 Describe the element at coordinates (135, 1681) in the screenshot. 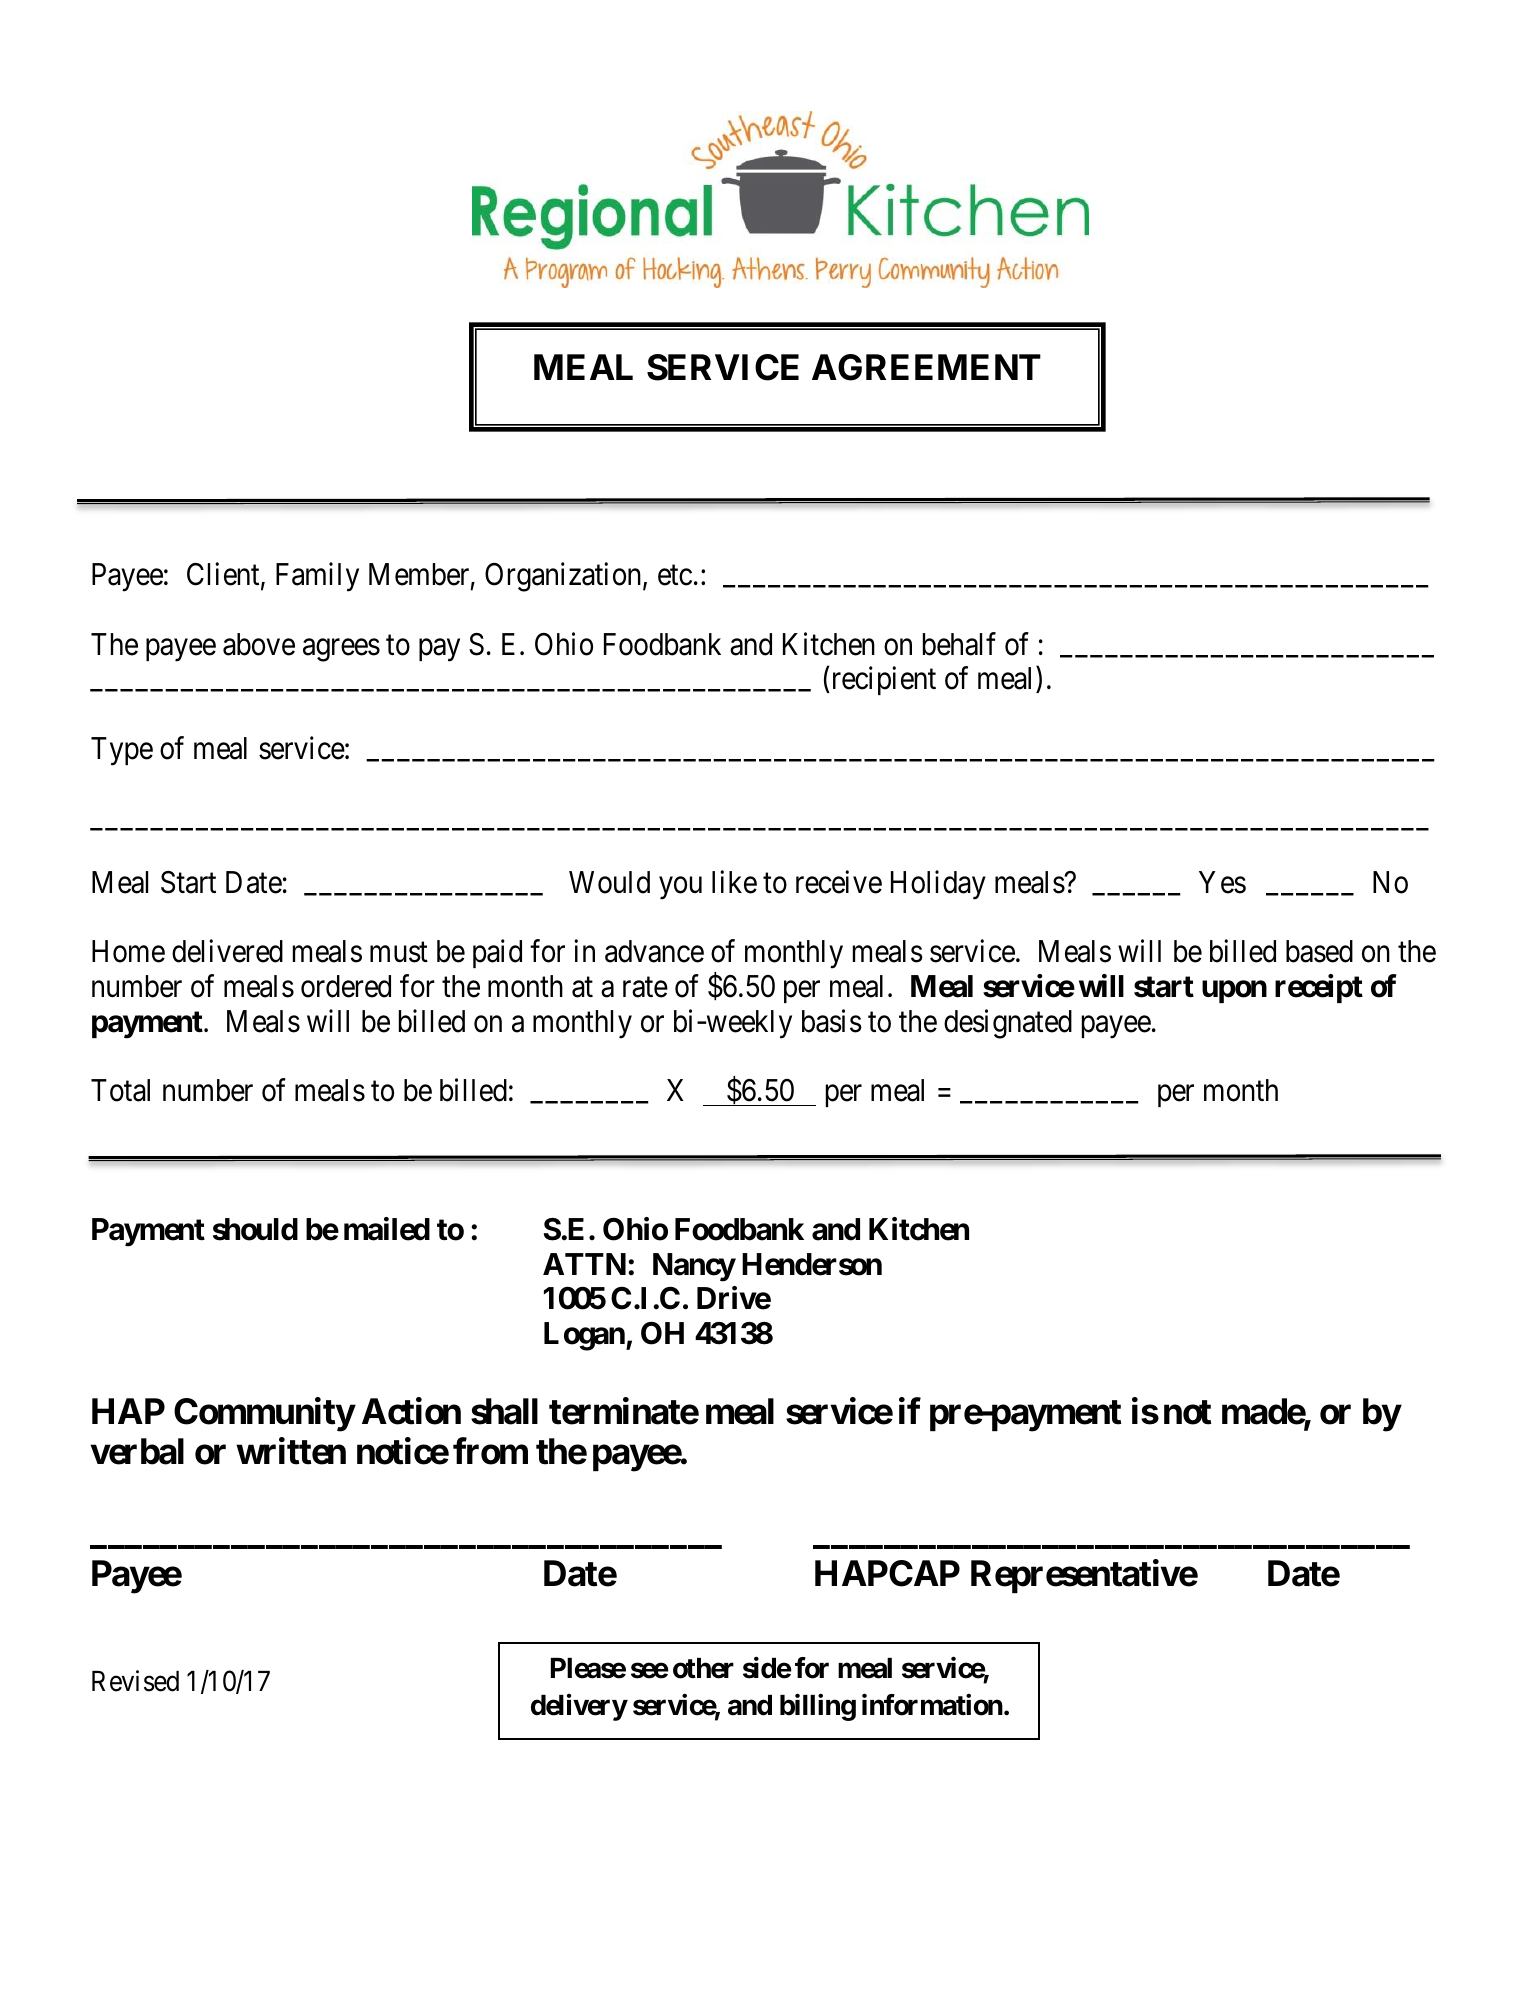

I see `Revised` at that location.
